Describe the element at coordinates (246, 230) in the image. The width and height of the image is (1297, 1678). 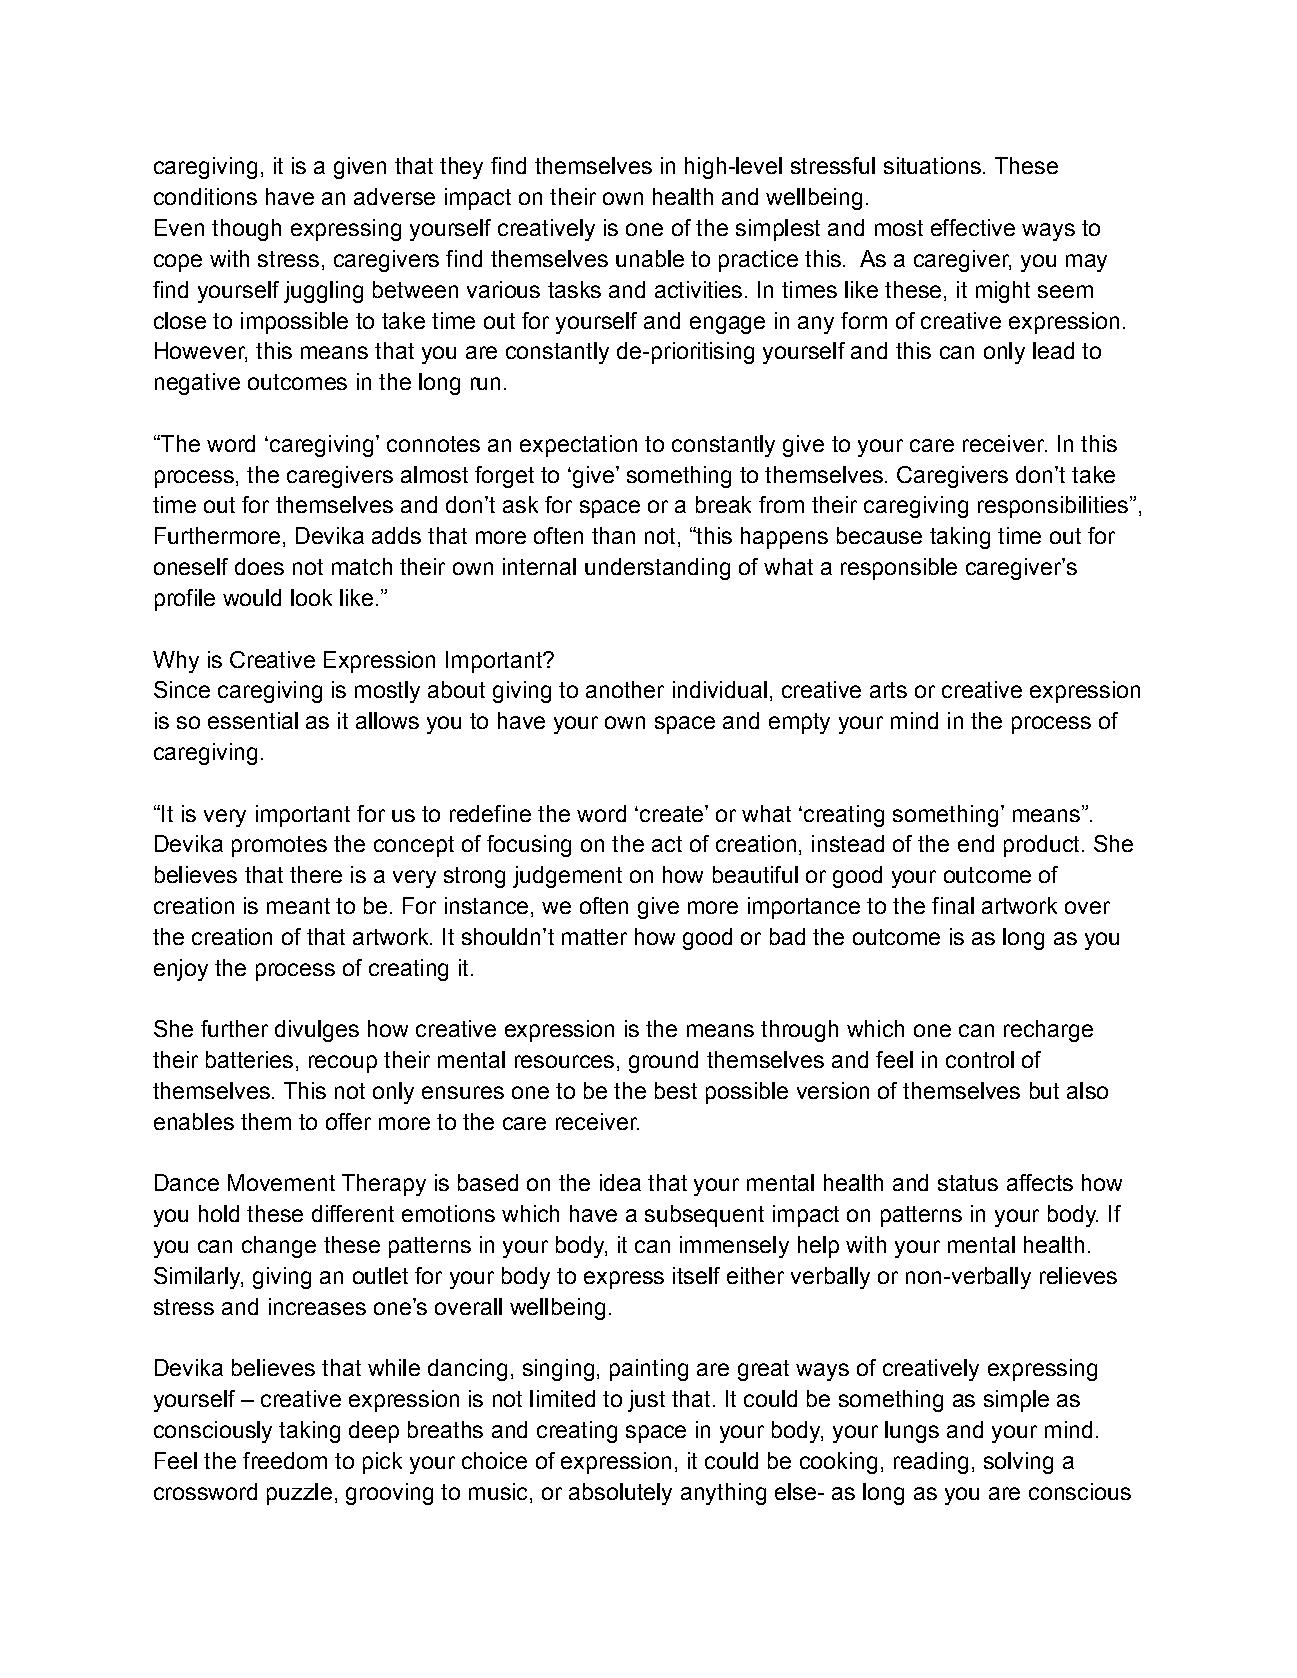
I see `though` at that location.
